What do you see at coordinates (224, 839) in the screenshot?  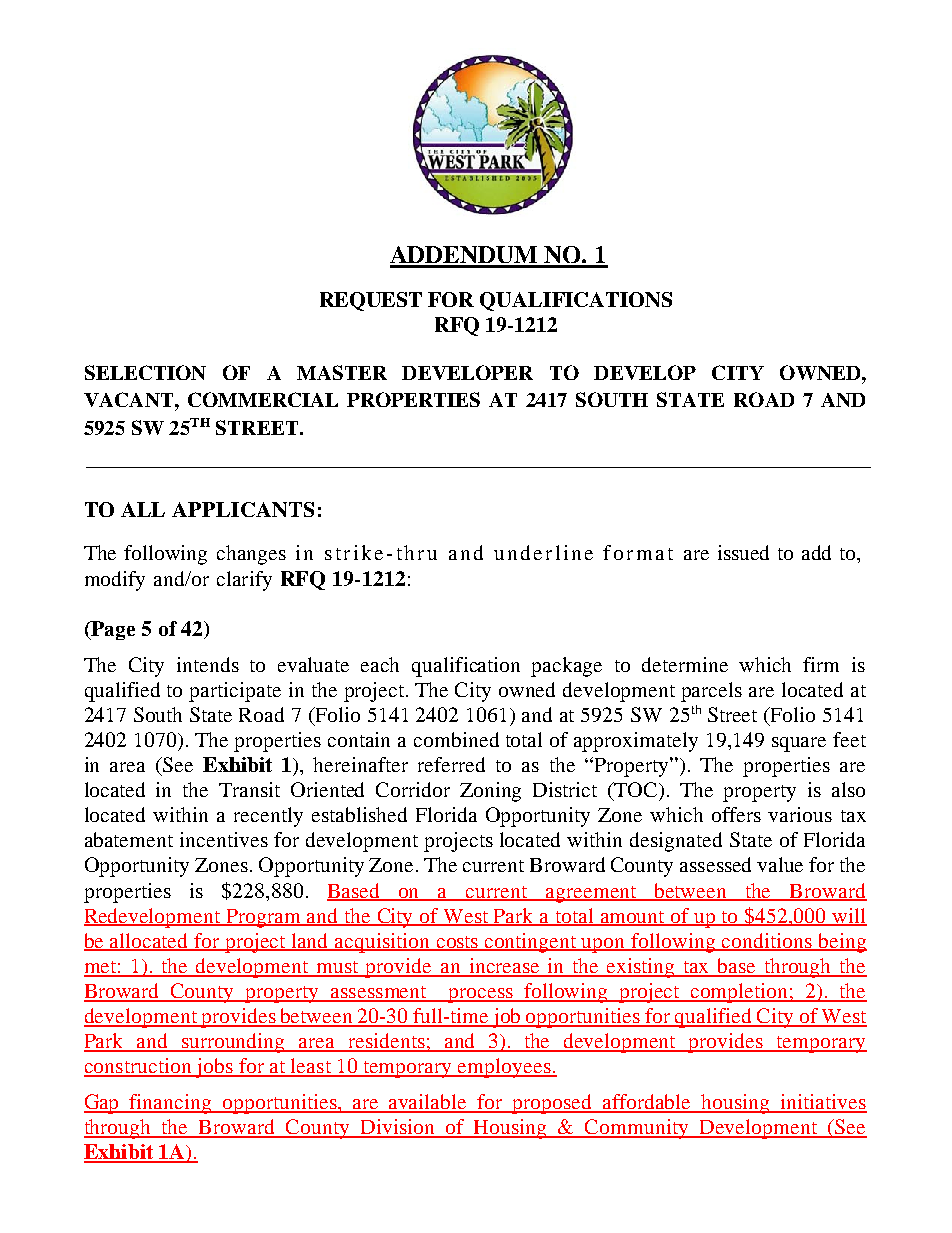 I see `incentives` at bounding box center [224, 839].
